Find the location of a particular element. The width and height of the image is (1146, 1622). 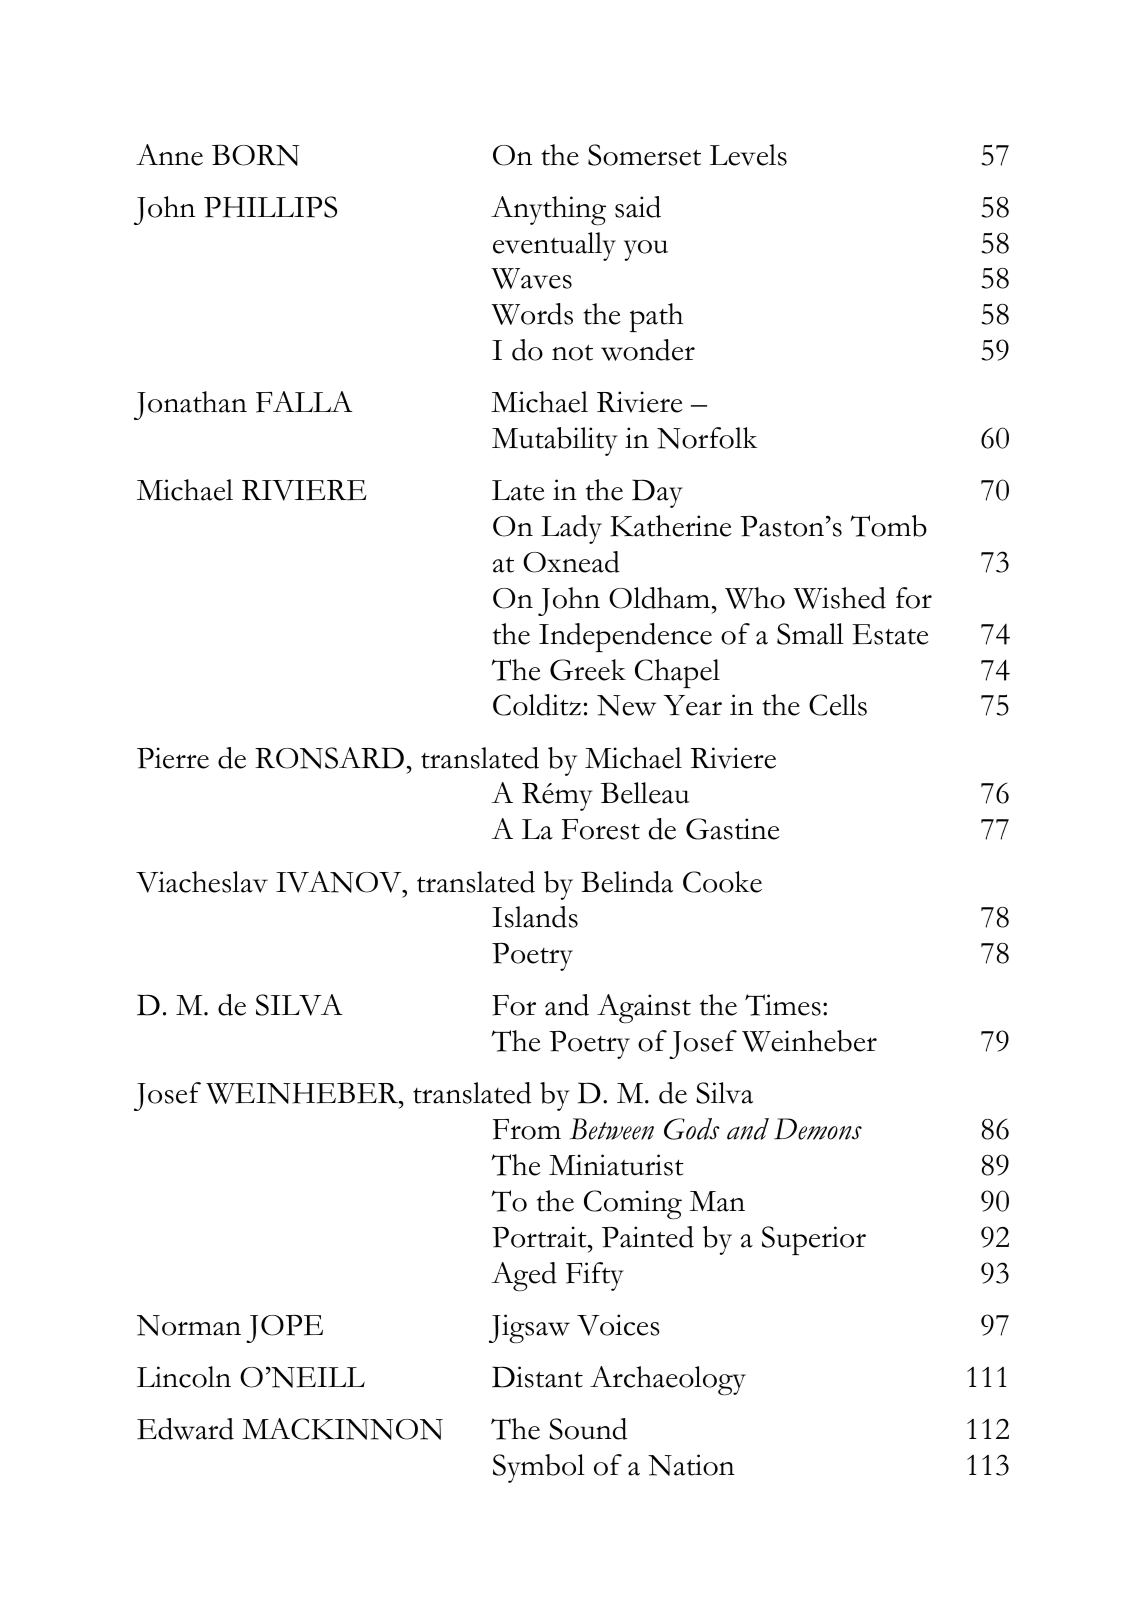

Pierre is located at coordinates (173, 758).
